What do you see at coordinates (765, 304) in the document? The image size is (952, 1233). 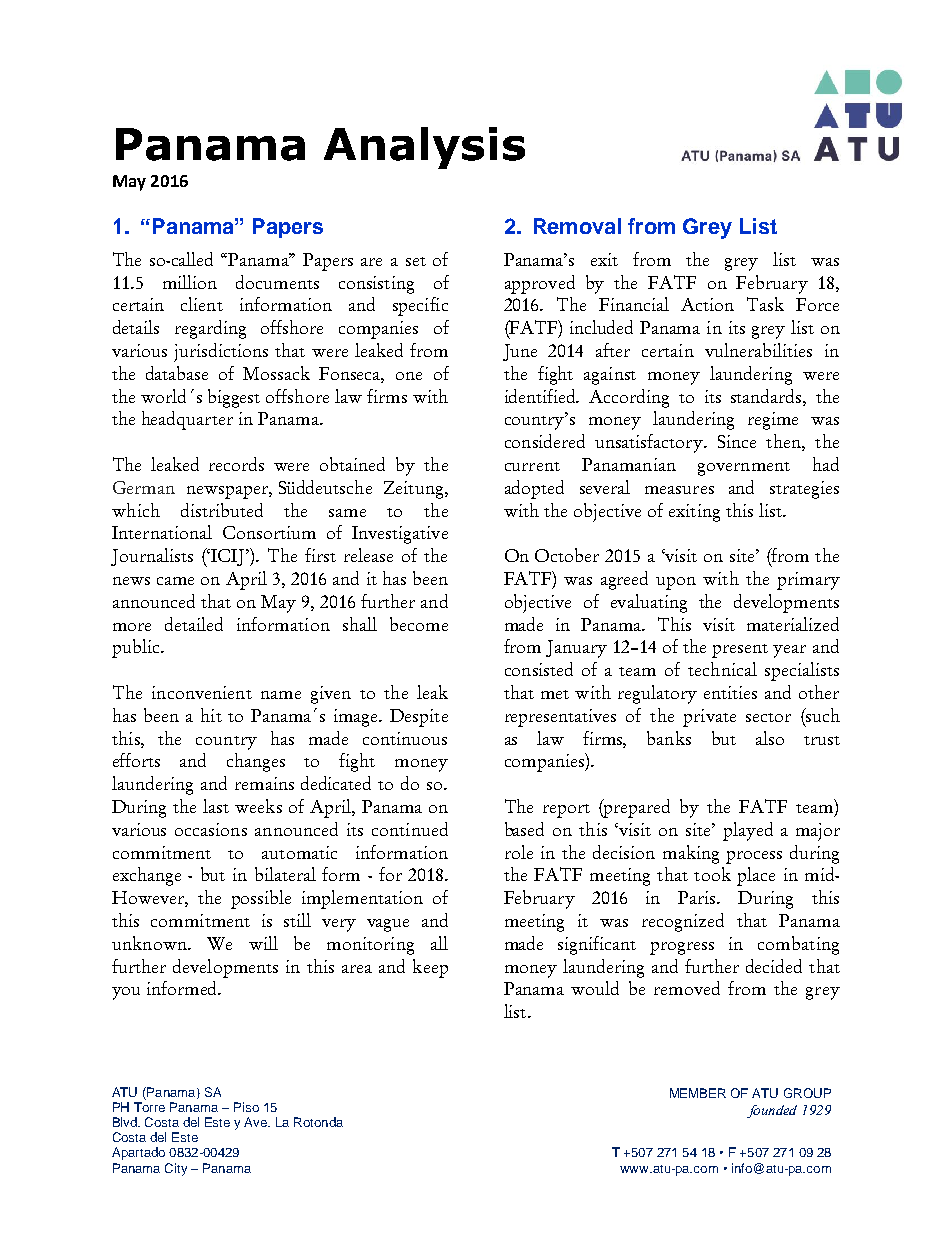 I see `Task` at bounding box center [765, 304].
